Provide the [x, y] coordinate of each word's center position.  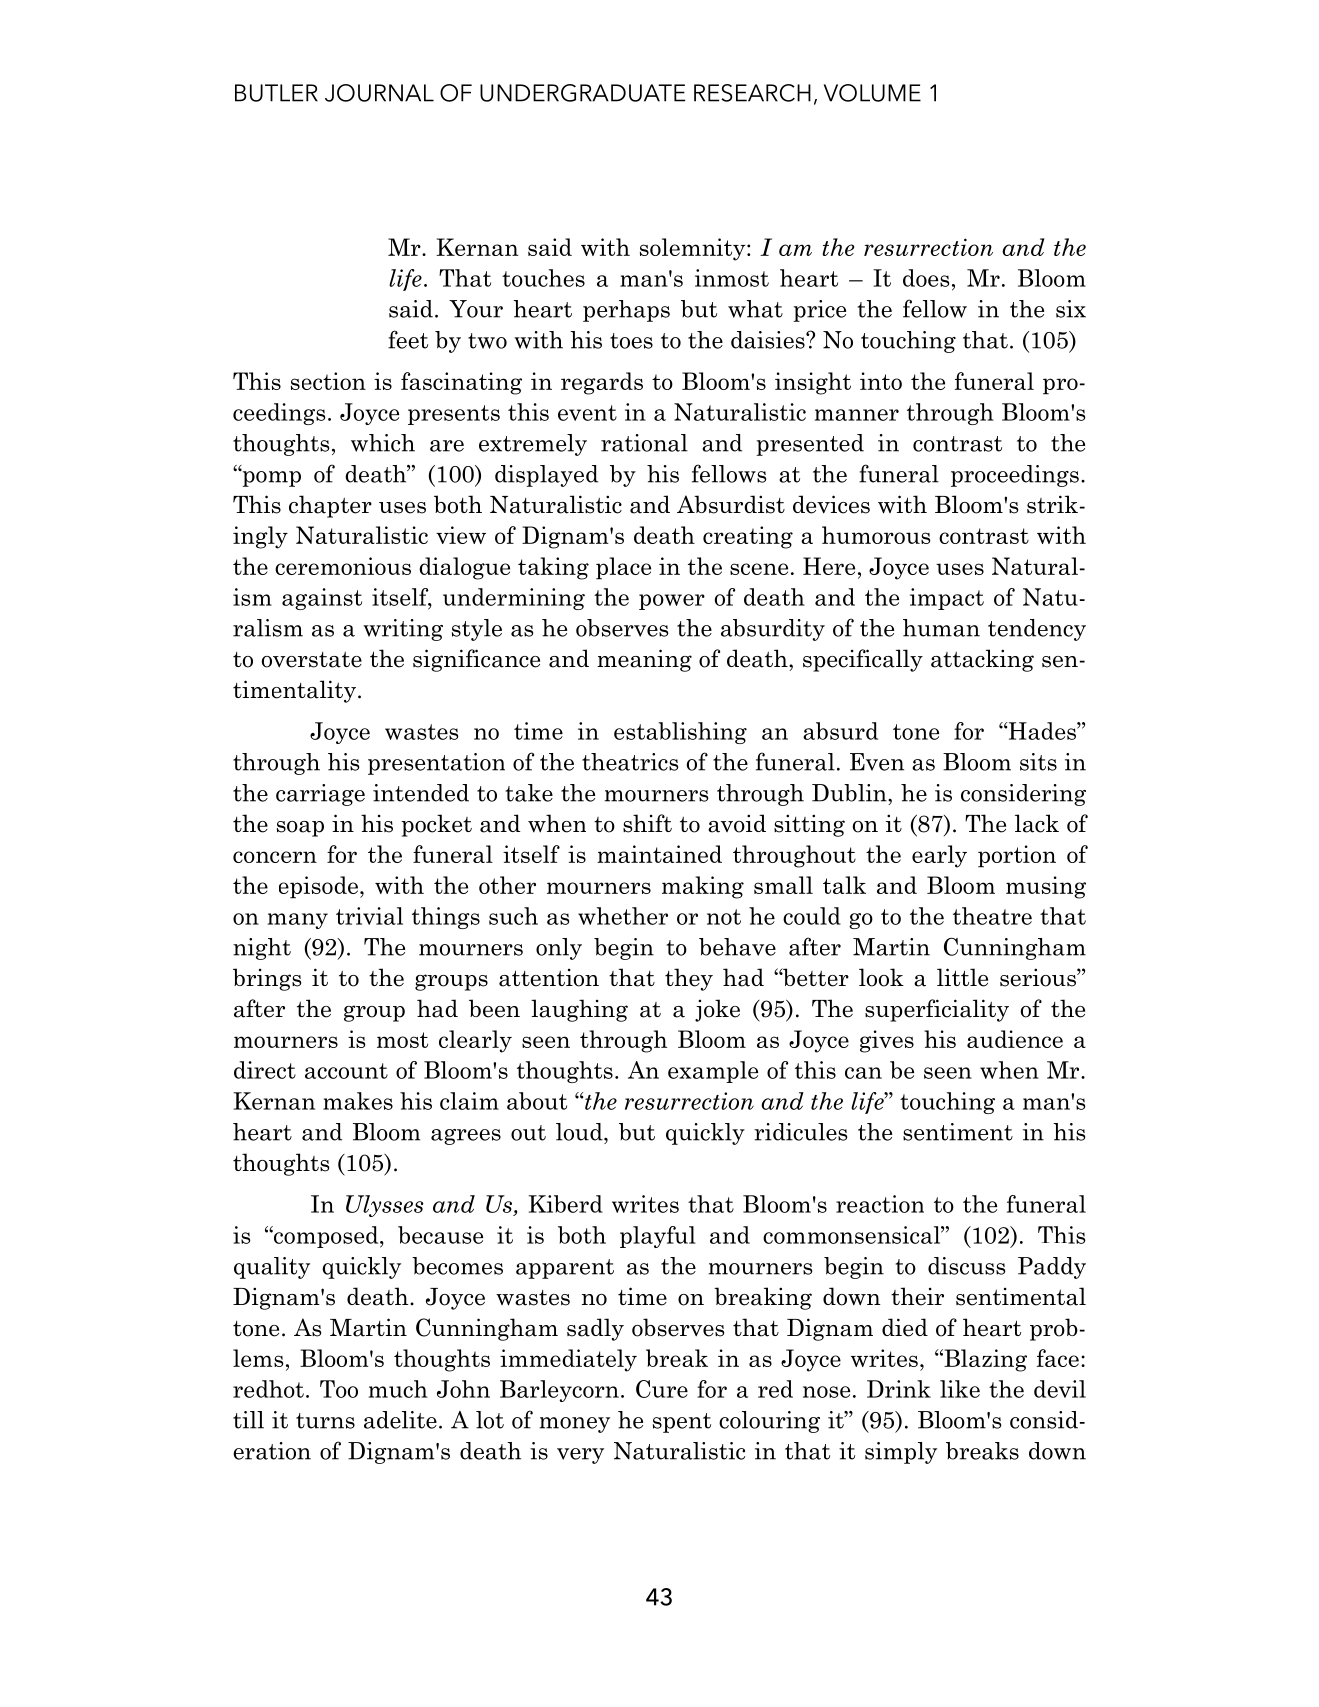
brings [267, 979]
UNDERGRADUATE [582, 93]
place [623, 568]
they [689, 979]
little [962, 977]
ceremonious [343, 566]
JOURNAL [379, 93]
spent [682, 1423]
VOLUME [872, 93]
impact [947, 599]
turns [325, 1421]
